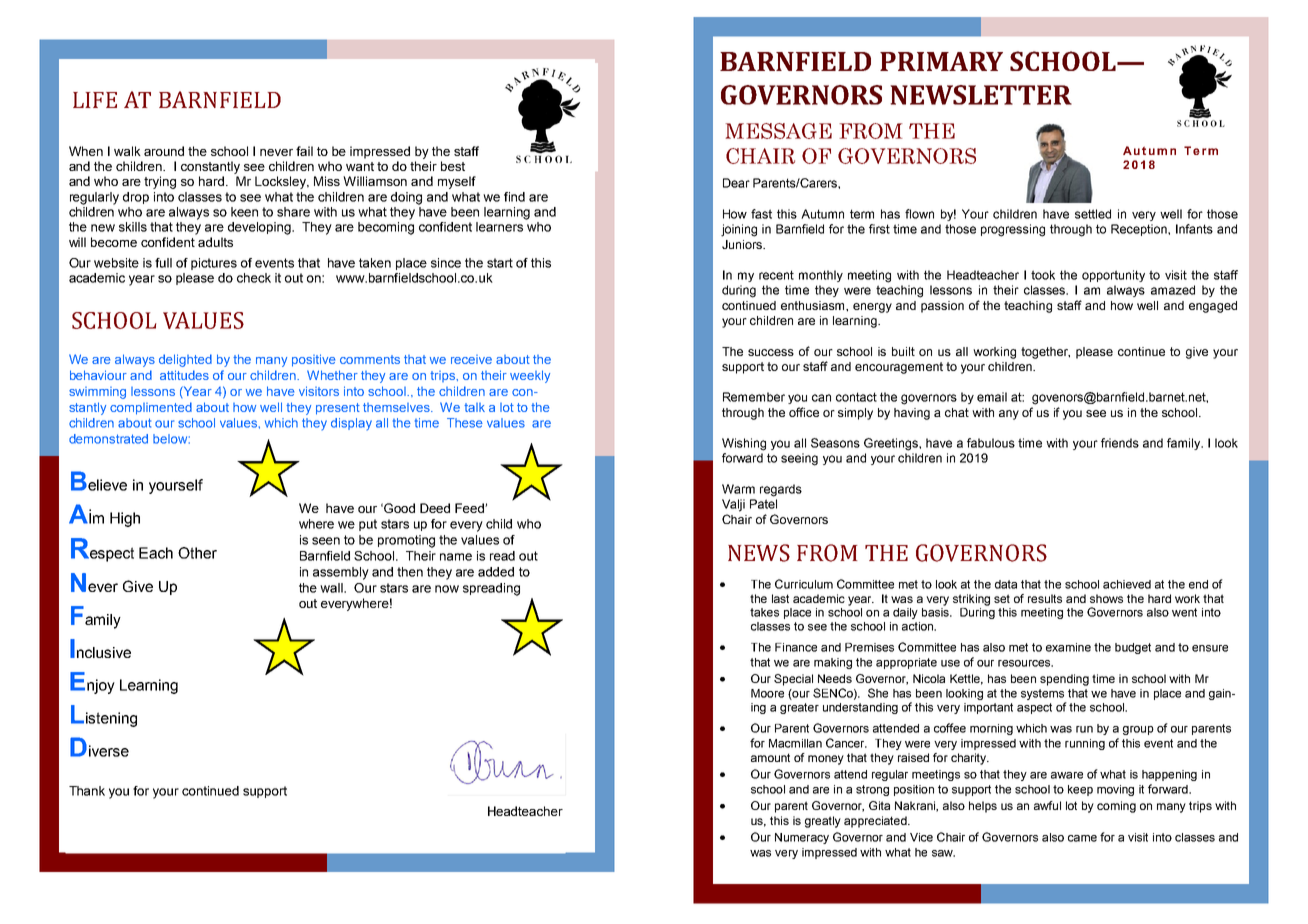 The width and height of the screenshot is (1308, 924). Describe the element at coordinates (87, 791) in the screenshot. I see `Thank` at that location.
